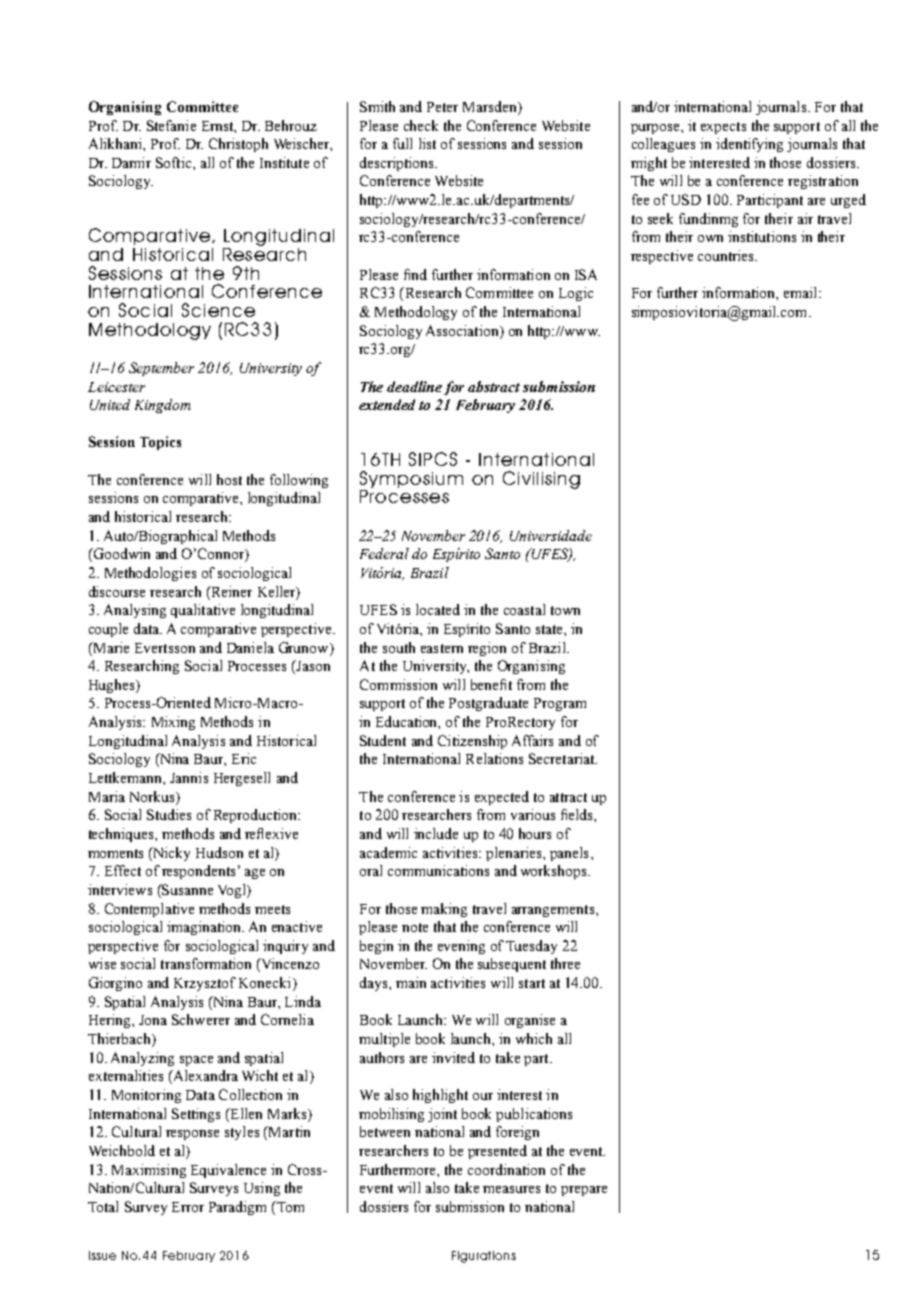 The width and height of the page is (924, 1308). What do you see at coordinates (584, 1191) in the page?
I see `prepare` at bounding box center [584, 1191].
